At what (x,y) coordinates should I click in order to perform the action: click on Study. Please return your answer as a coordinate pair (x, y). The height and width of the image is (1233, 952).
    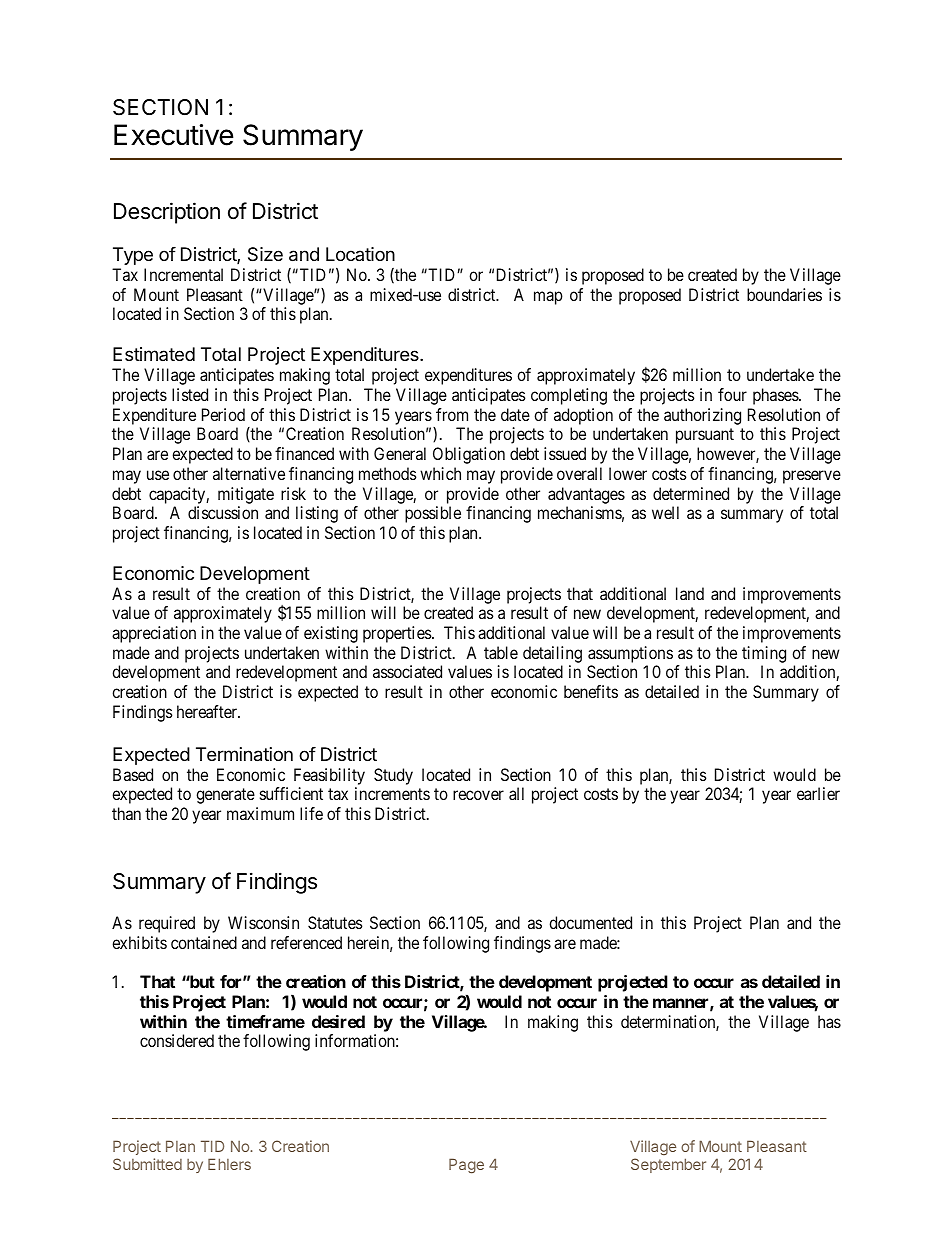
    Looking at the image, I should click on (393, 776).
